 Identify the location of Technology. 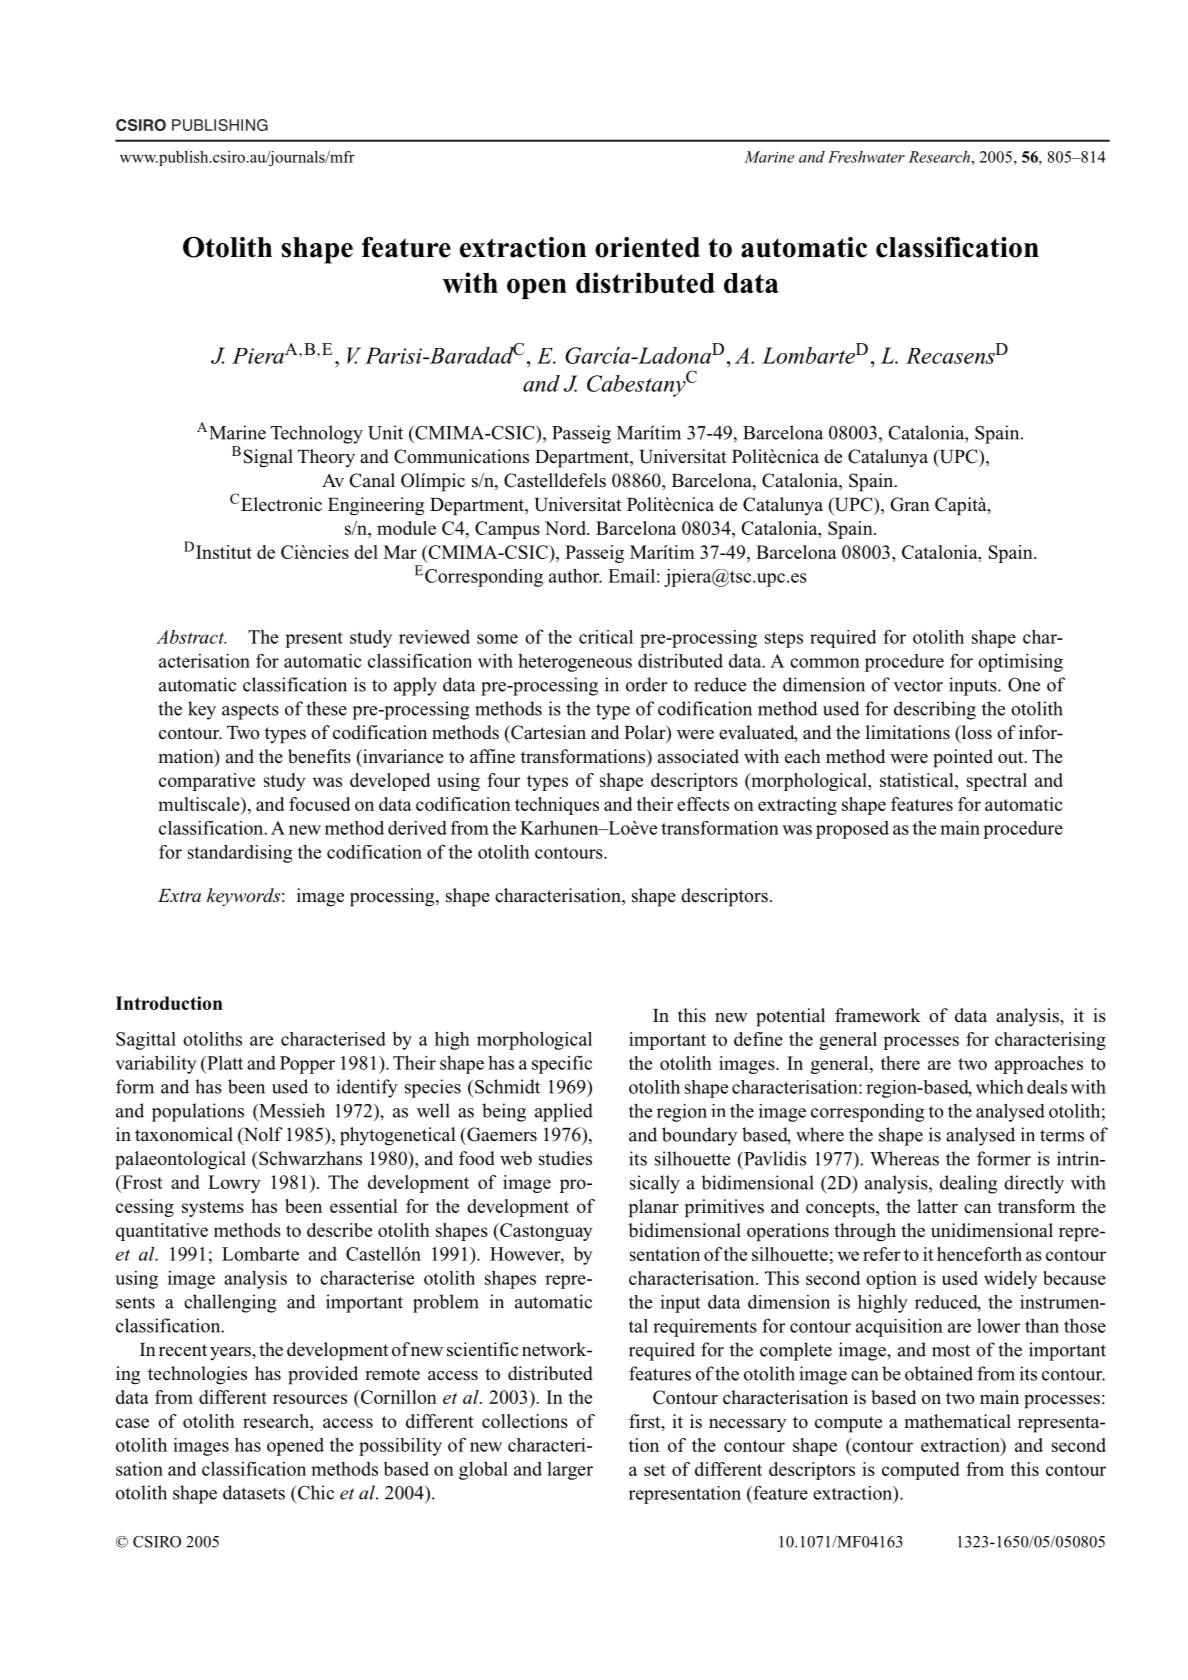
(317, 434).
